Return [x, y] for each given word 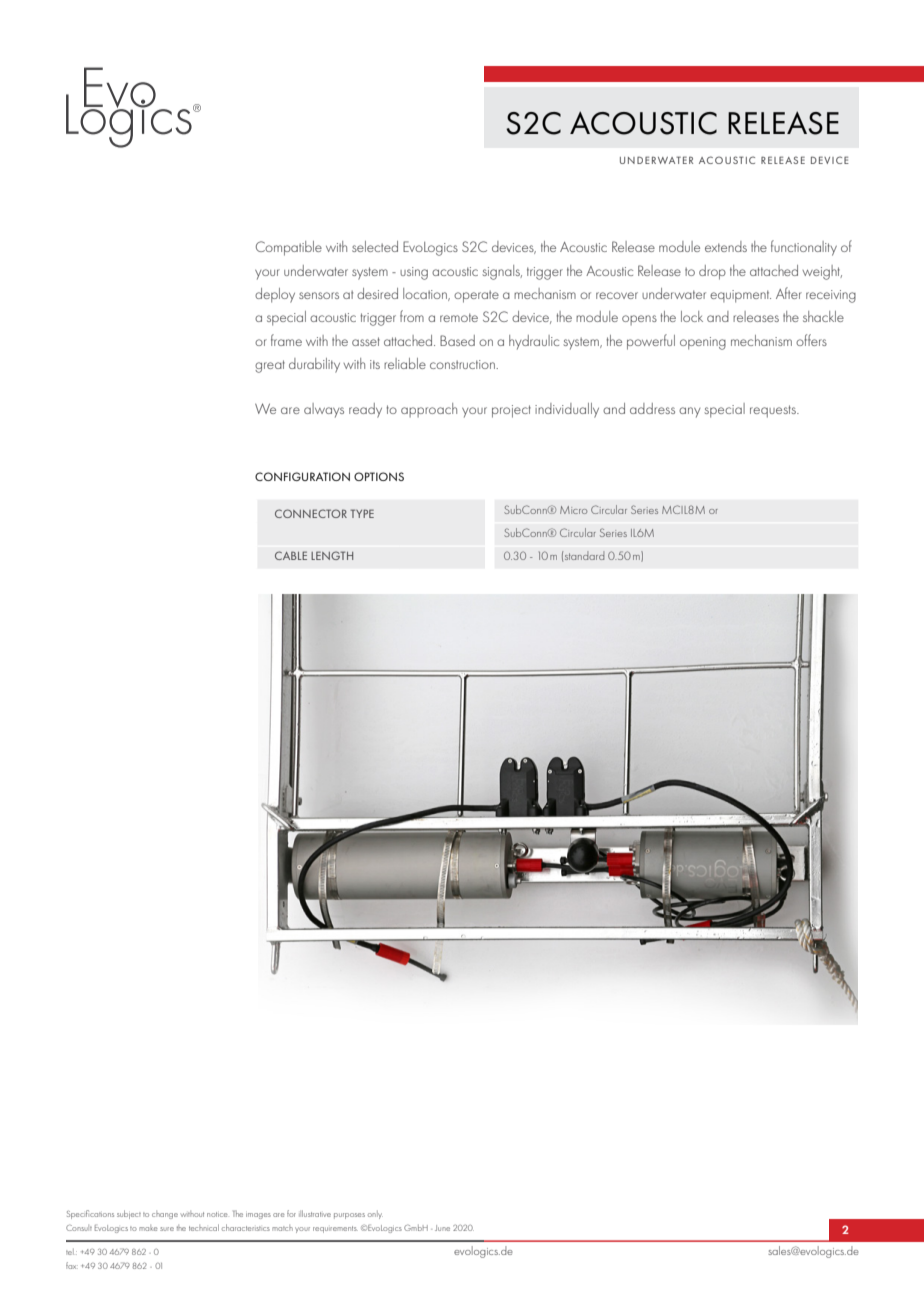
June [442, 1228]
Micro [573, 510]
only [375, 1215]
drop [712, 272]
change [165, 1215]
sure [167, 1229]
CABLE [291, 555]
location [426, 294]
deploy [275, 295]
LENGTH [332, 555]
